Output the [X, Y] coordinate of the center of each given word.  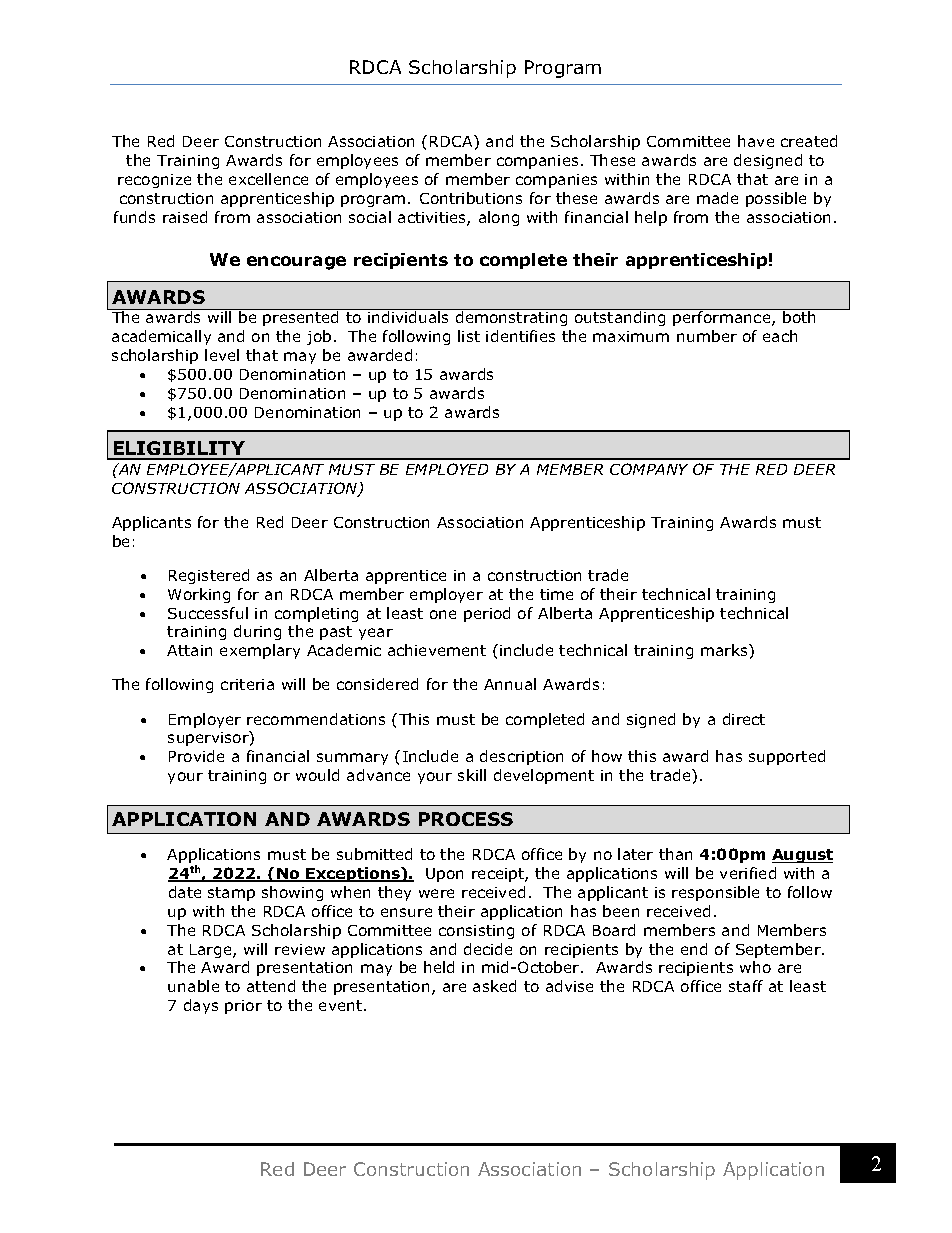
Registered [209, 576]
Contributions [471, 198]
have [756, 141]
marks [725, 650]
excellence [268, 179]
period [487, 614]
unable [193, 986]
